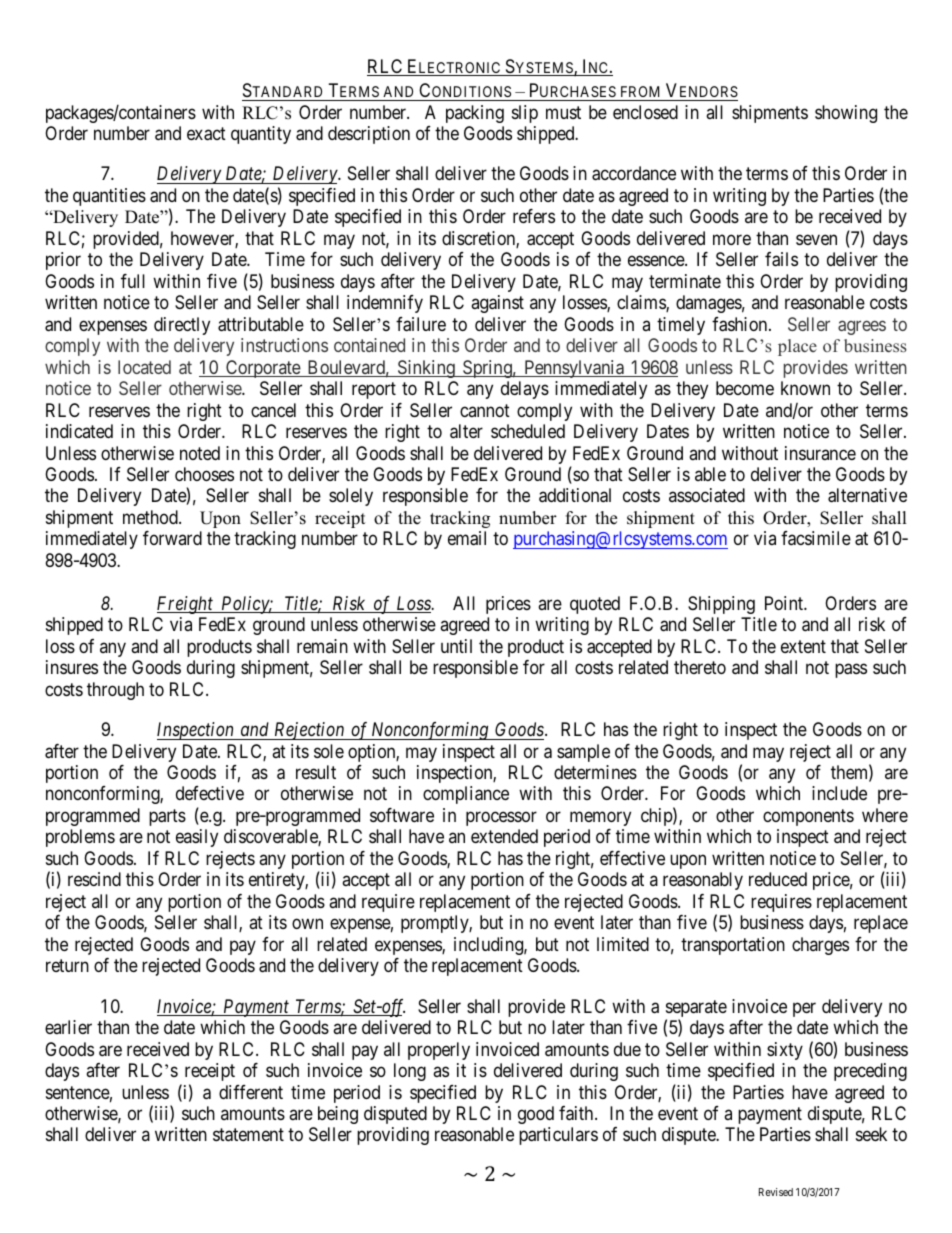 The width and height of the image is (952, 1233). What do you see at coordinates (803, 646) in the image?
I see `extent` at bounding box center [803, 646].
